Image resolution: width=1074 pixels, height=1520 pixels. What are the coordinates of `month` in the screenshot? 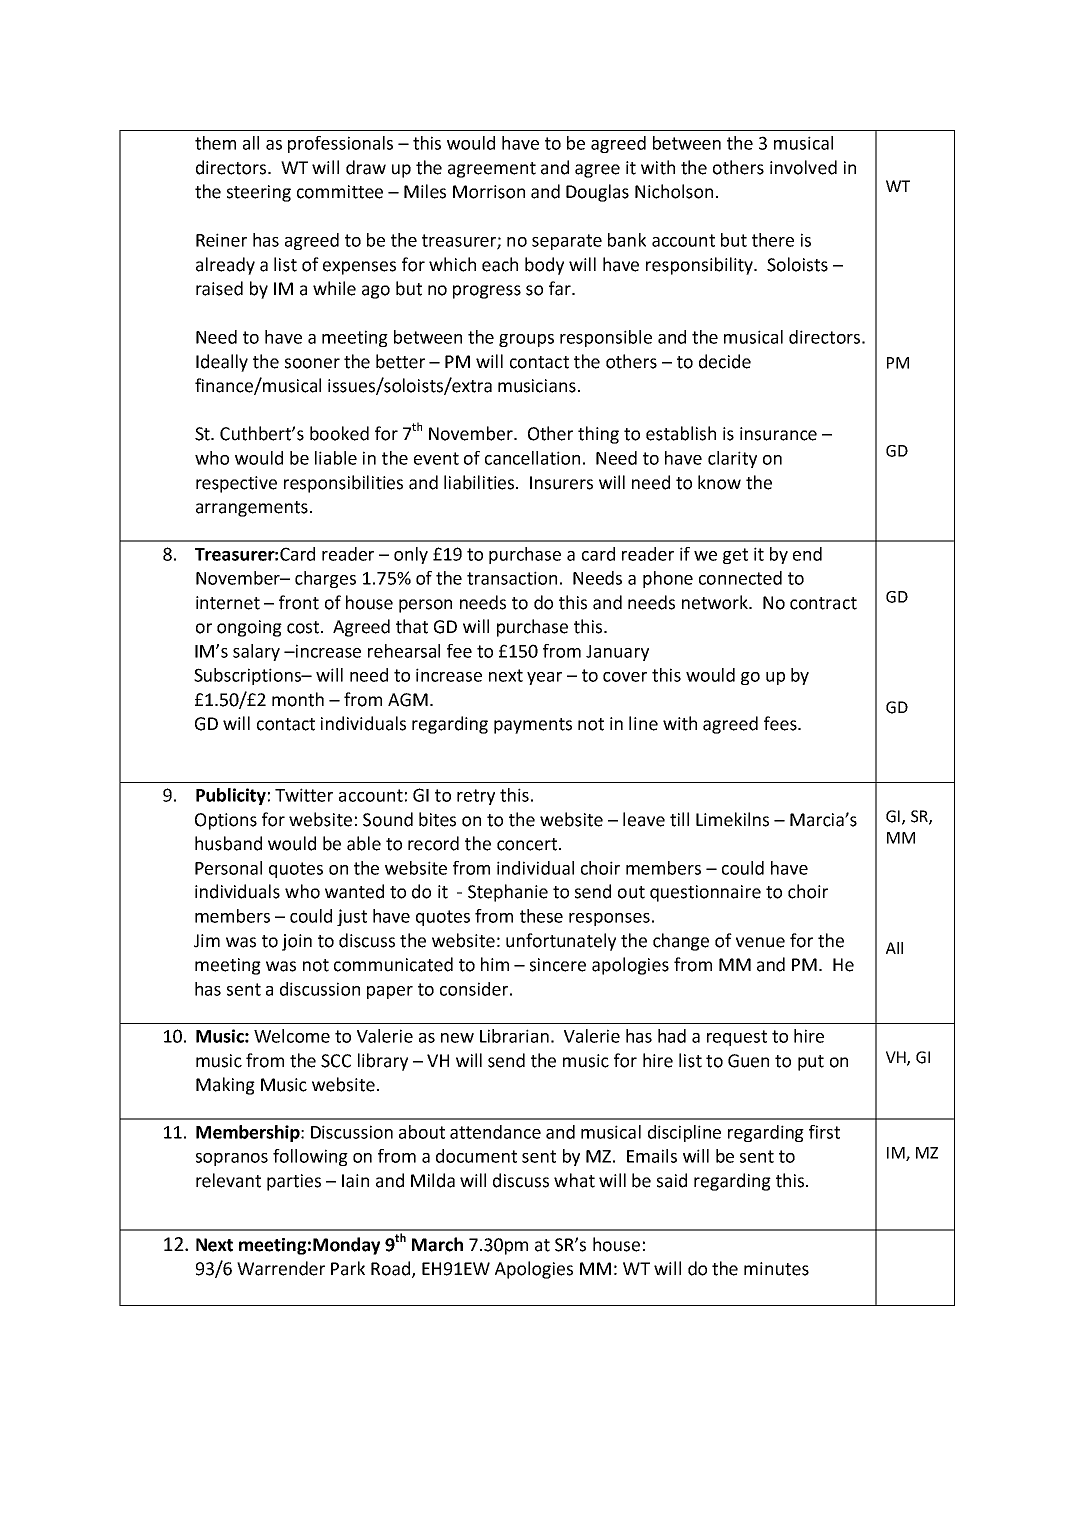 It's located at (298, 699).
